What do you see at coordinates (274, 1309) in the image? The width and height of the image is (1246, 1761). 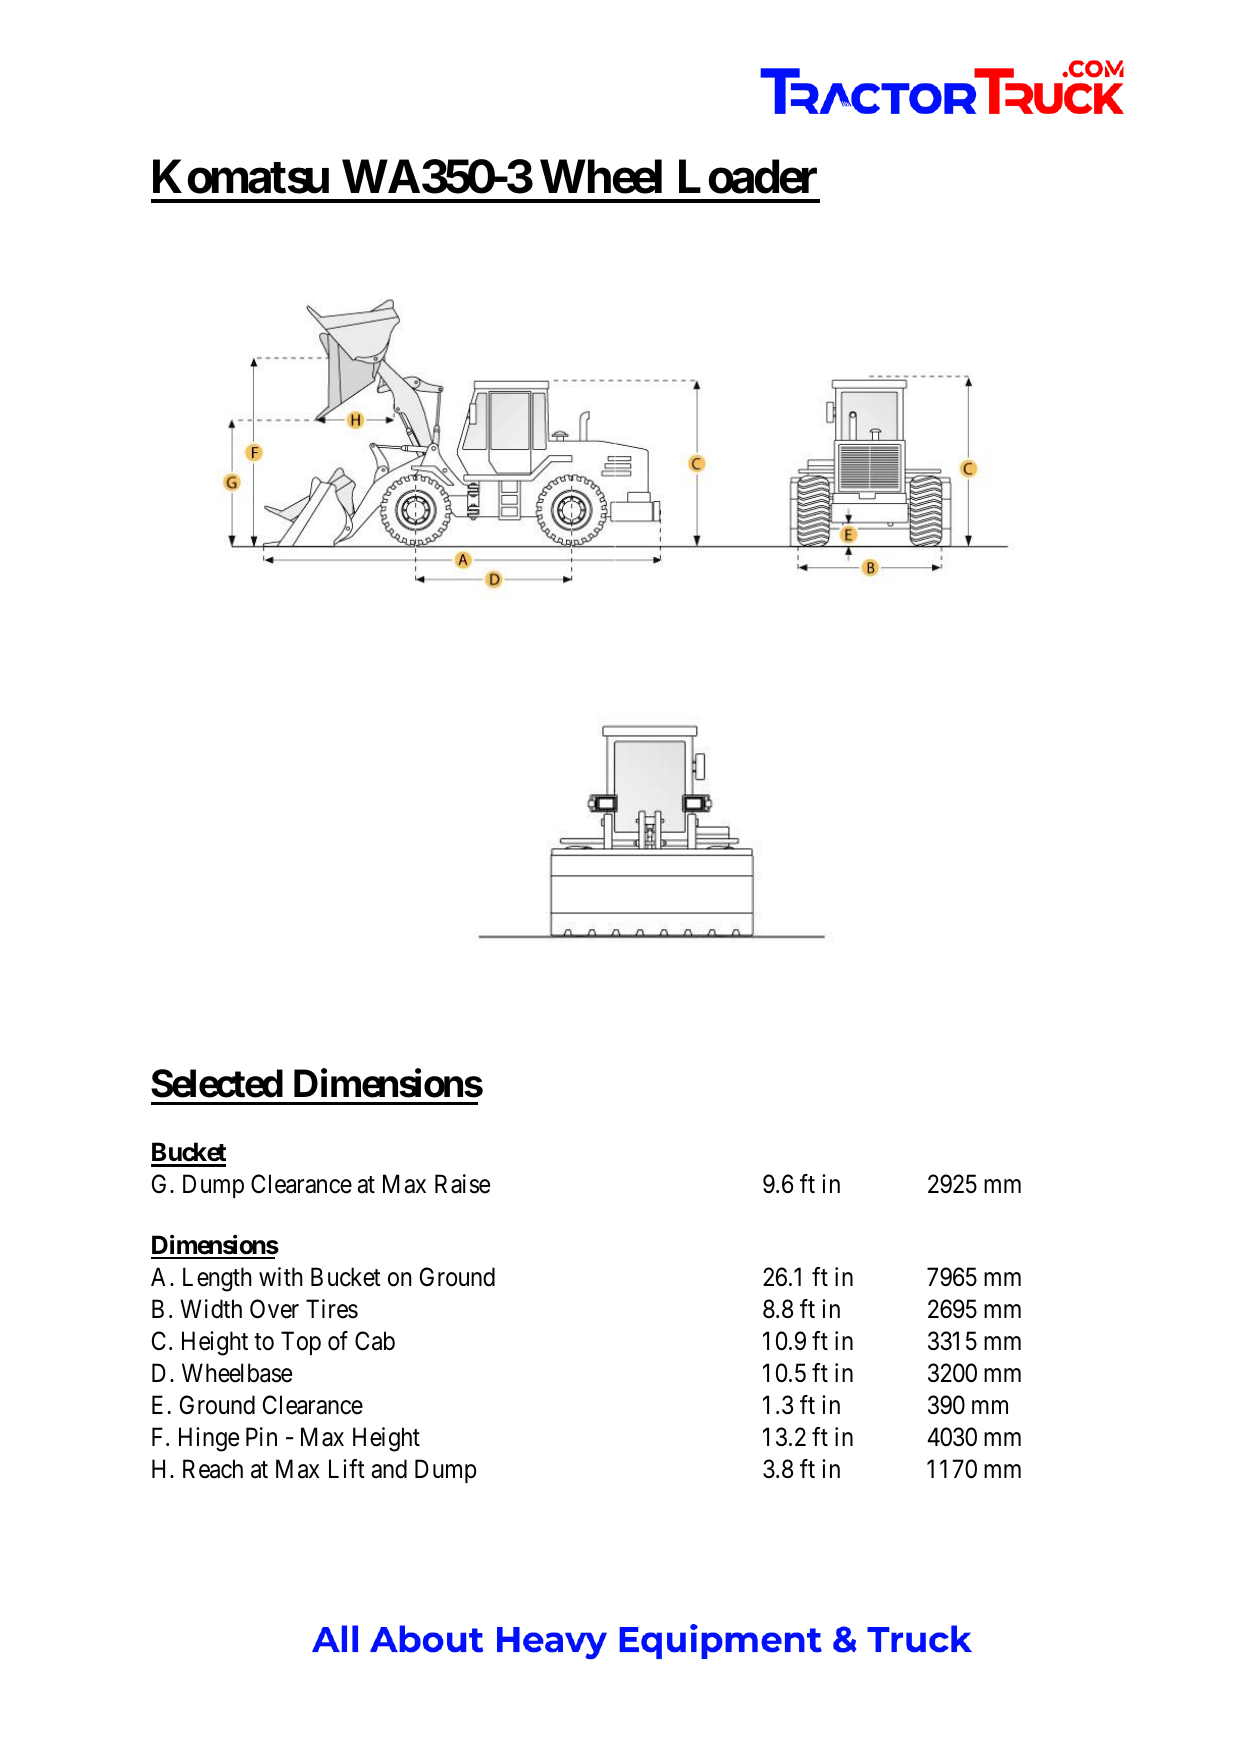 I see `Over` at bounding box center [274, 1309].
